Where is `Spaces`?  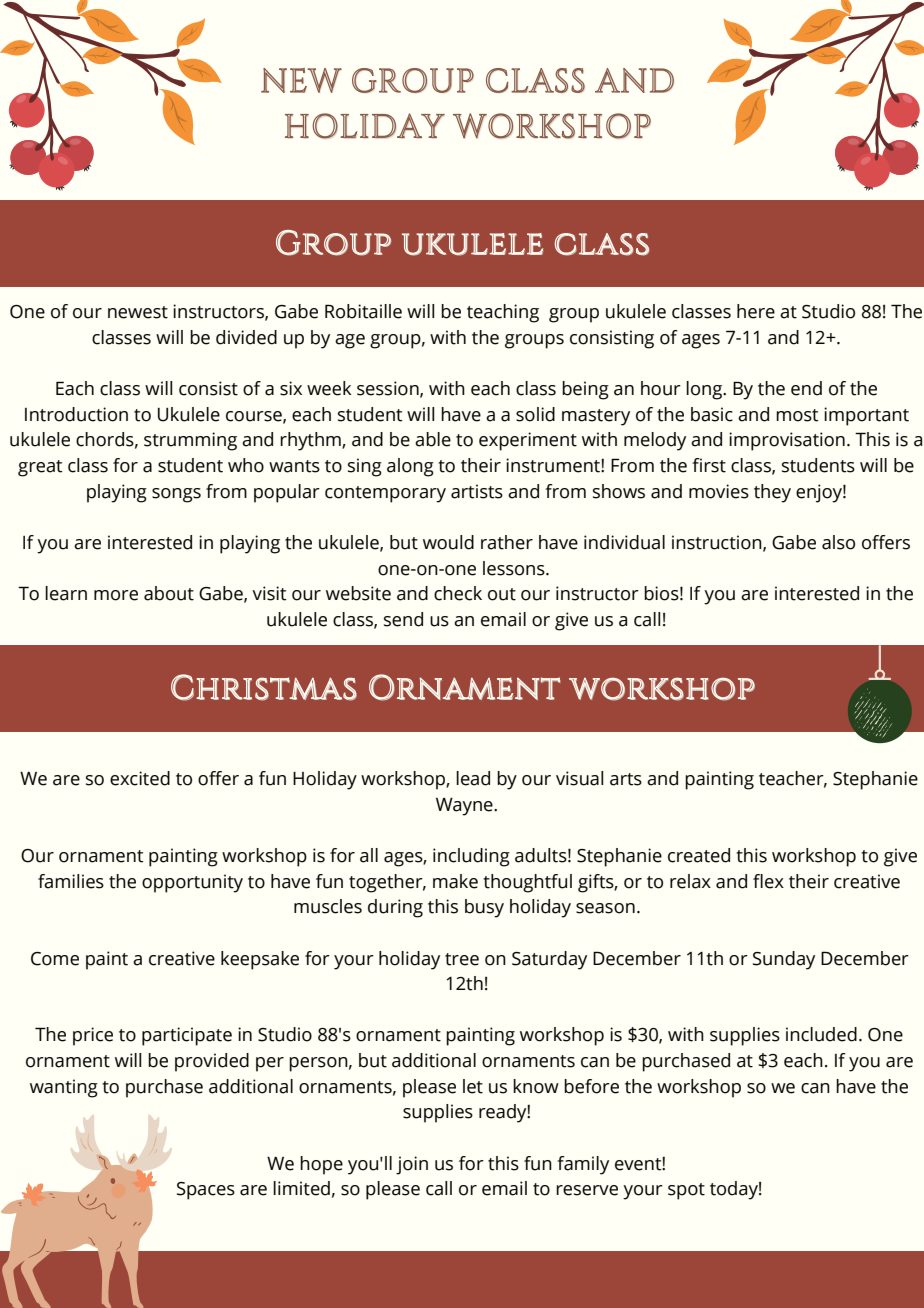 Spaces is located at coordinates (206, 1191).
